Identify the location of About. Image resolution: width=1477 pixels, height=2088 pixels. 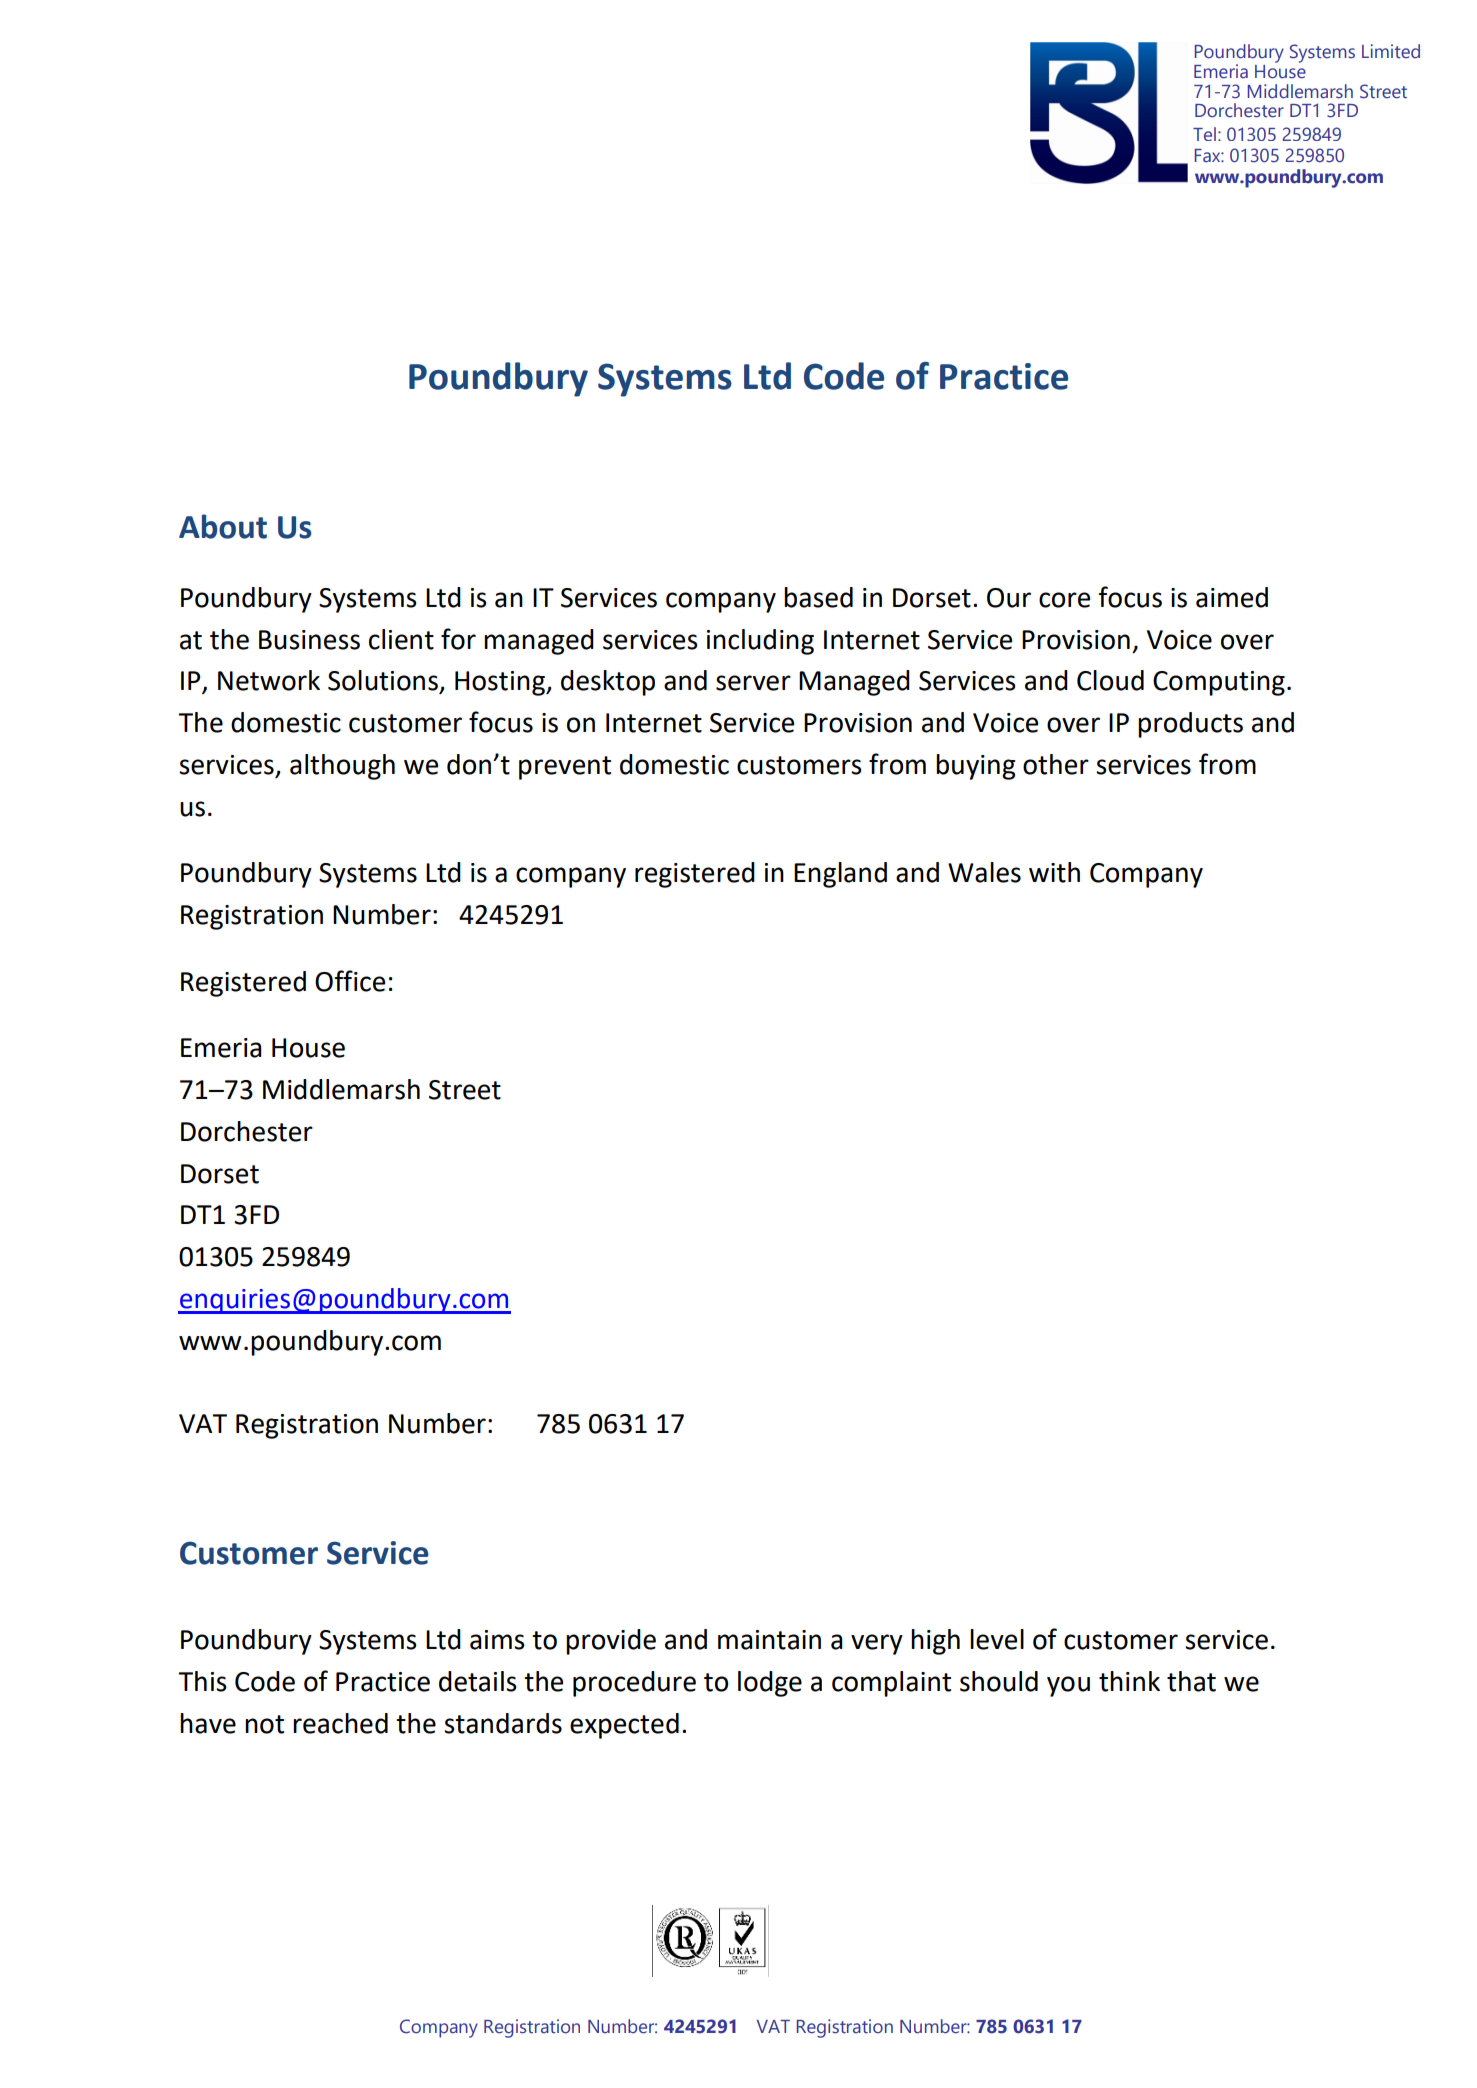
(223, 526).
